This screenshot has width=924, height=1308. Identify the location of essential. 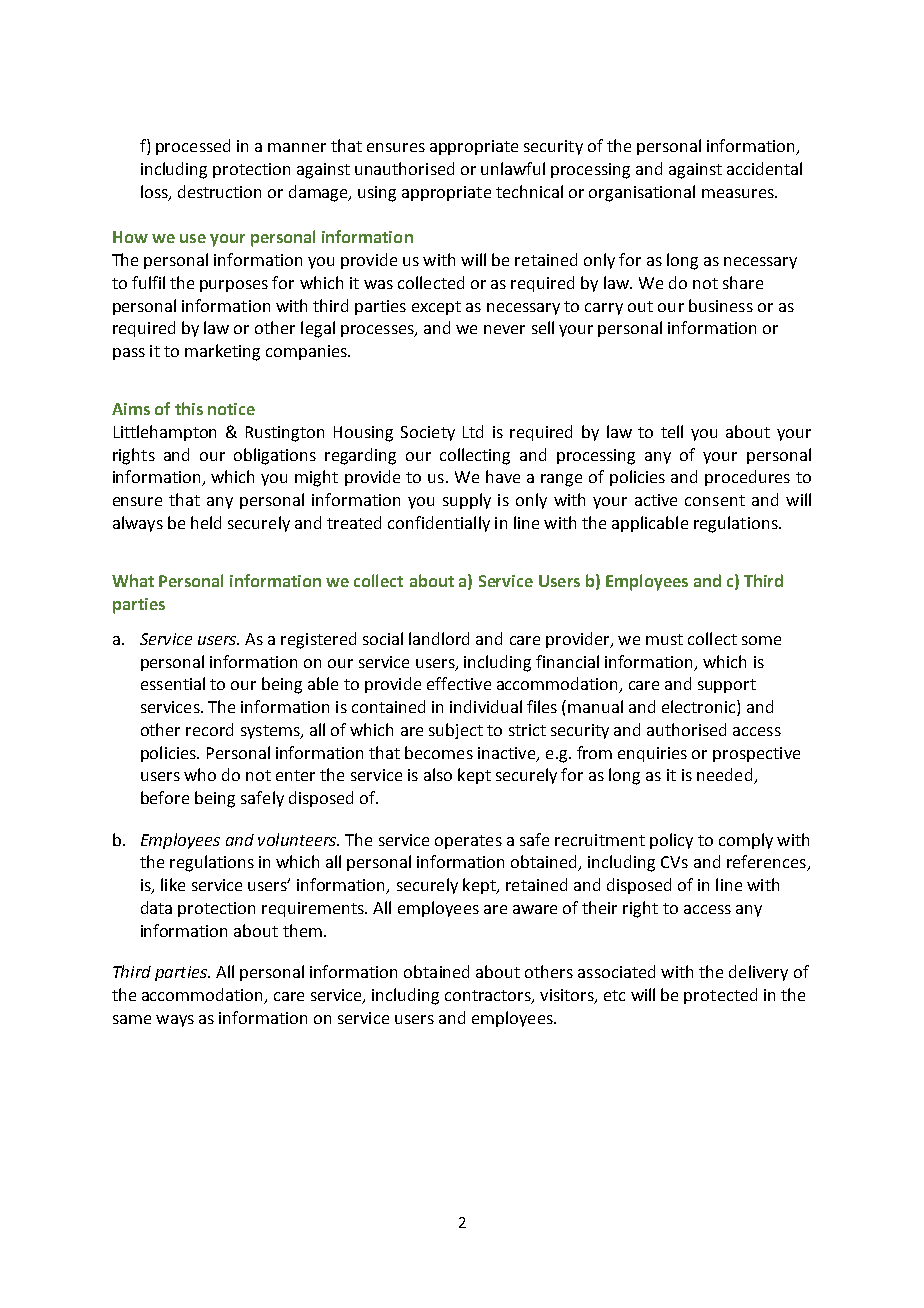
(173, 683).
